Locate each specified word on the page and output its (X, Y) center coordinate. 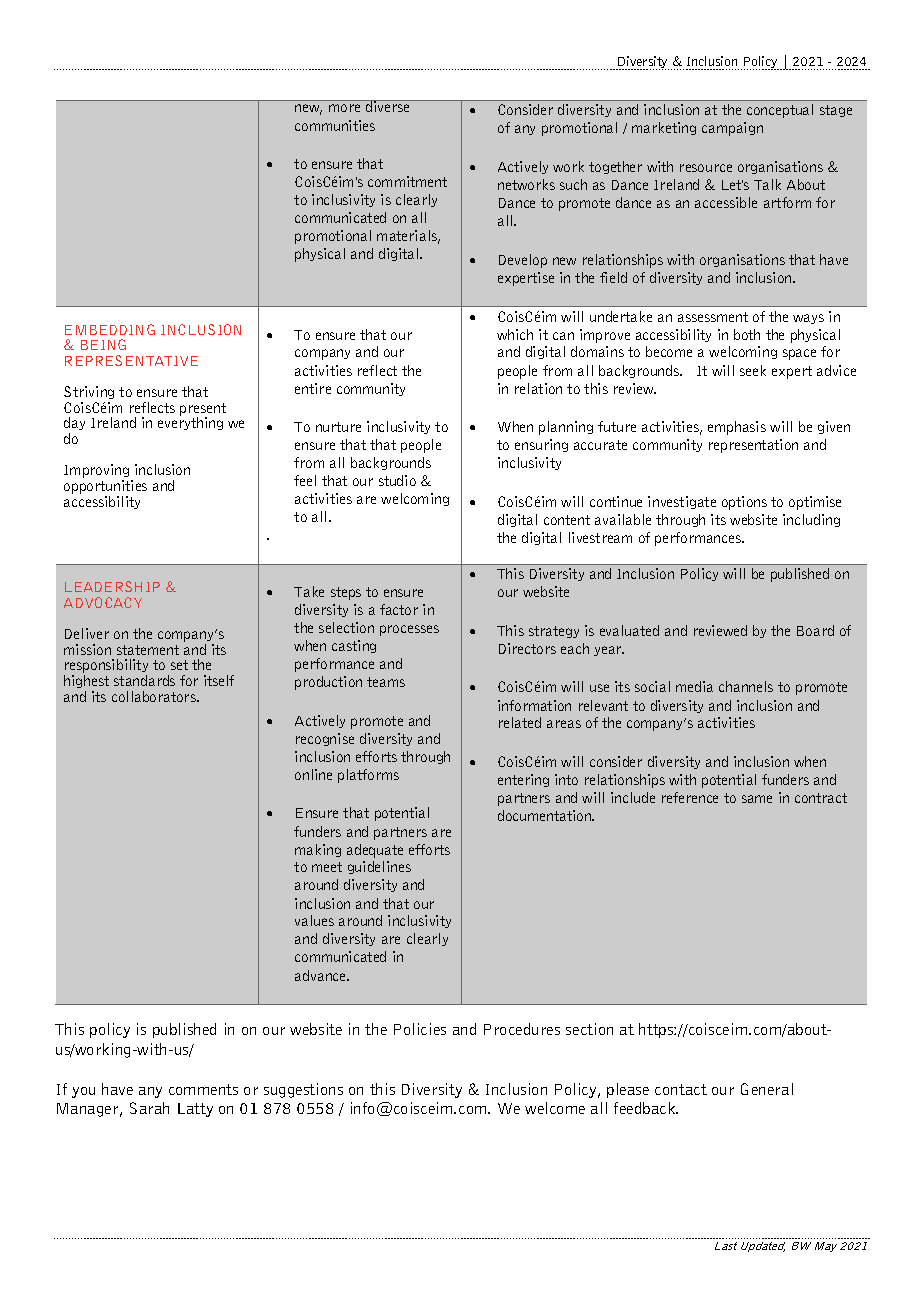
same (757, 799)
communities (335, 125)
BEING (103, 344)
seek (753, 370)
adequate (375, 851)
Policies (420, 1029)
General (767, 1089)
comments (203, 1089)
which (515, 334)
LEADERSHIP (112, 586)
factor (399, 609)
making (318, 850)
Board (815, 630)
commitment (407, 181)
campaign (732, 129)
